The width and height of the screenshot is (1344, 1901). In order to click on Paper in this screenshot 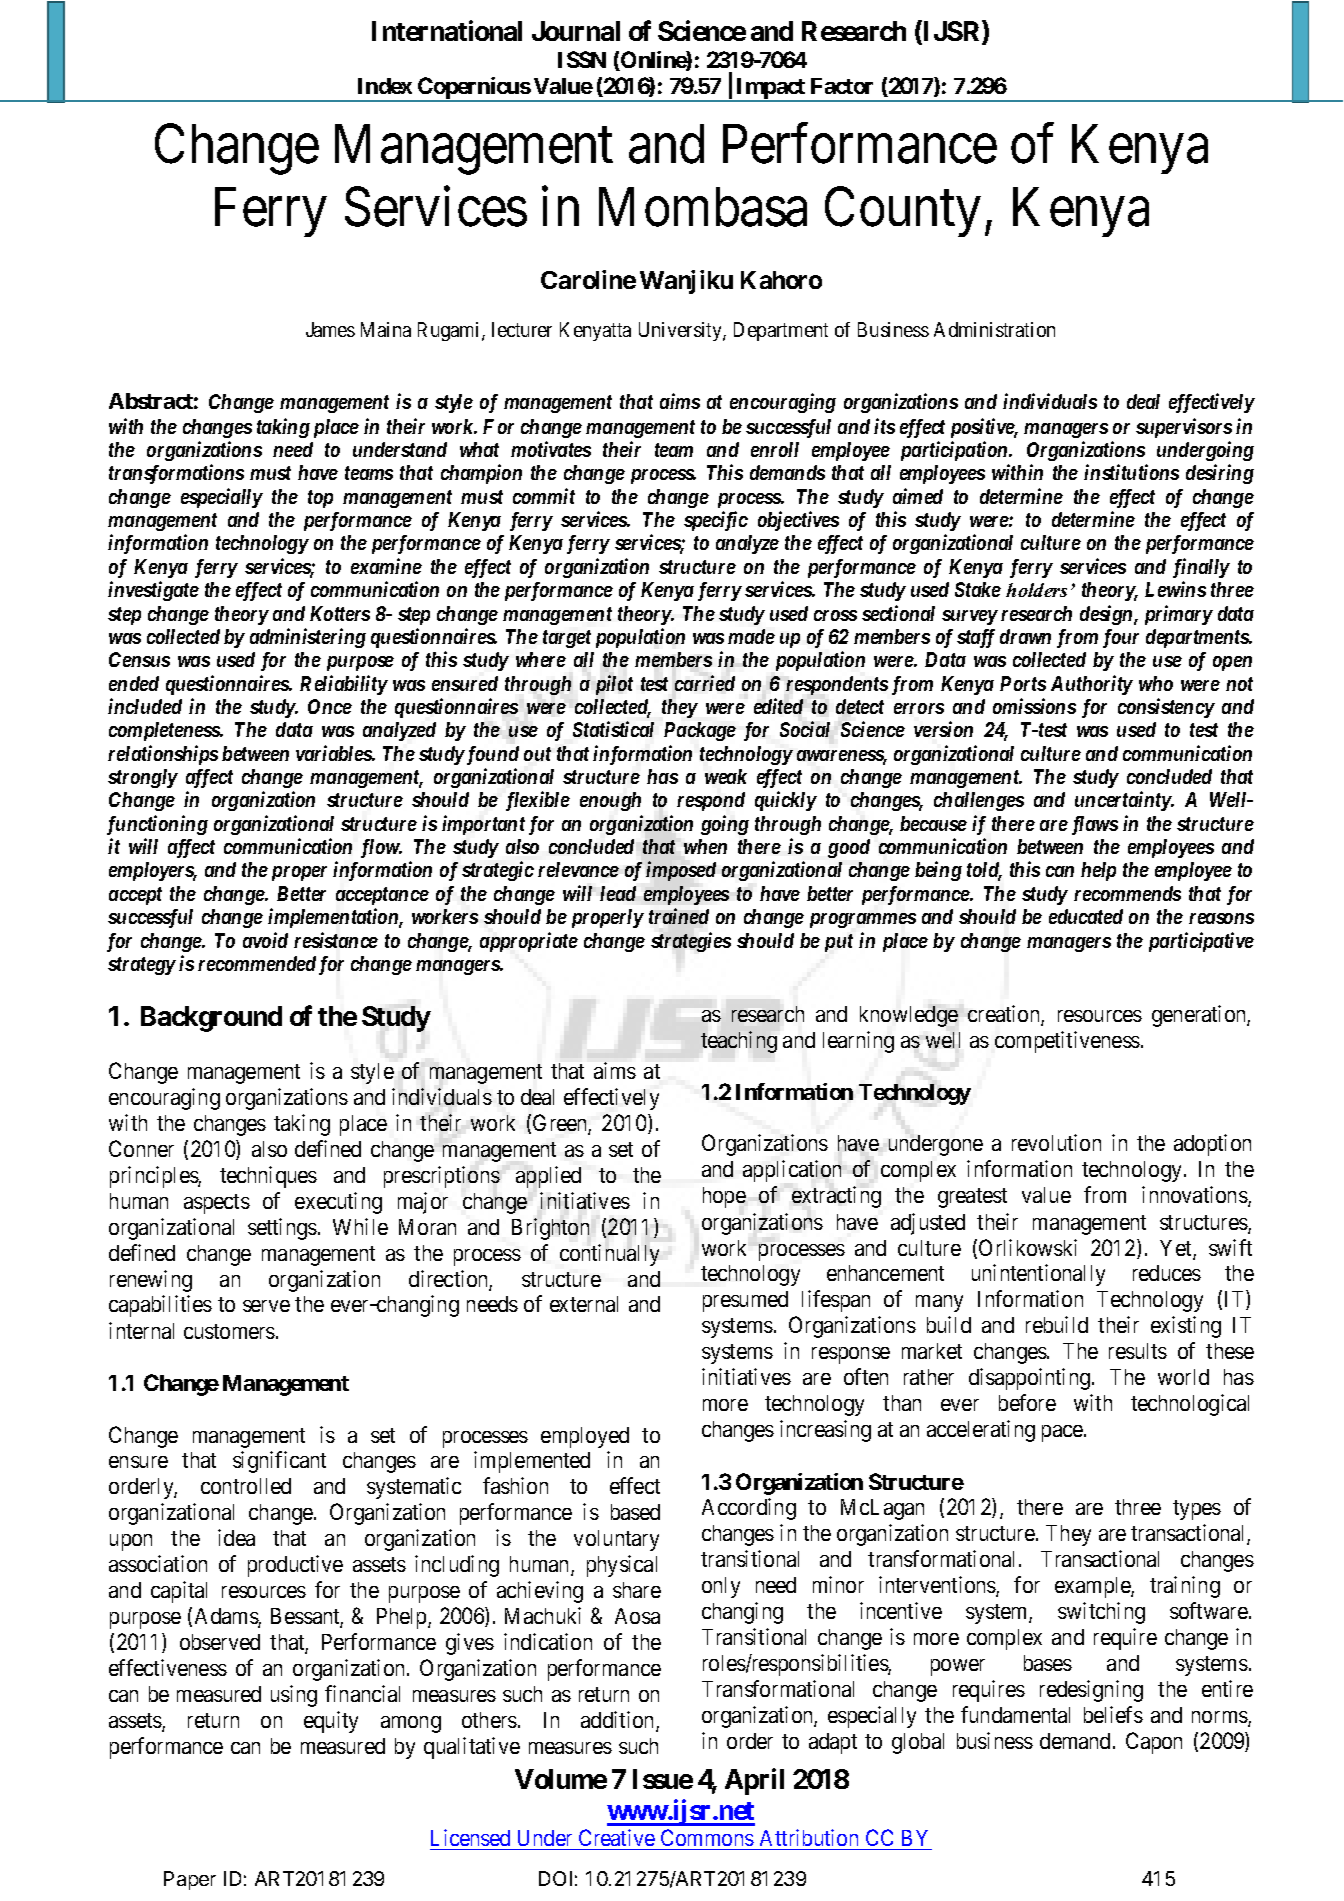, I will do `click(190, 1880)`.
